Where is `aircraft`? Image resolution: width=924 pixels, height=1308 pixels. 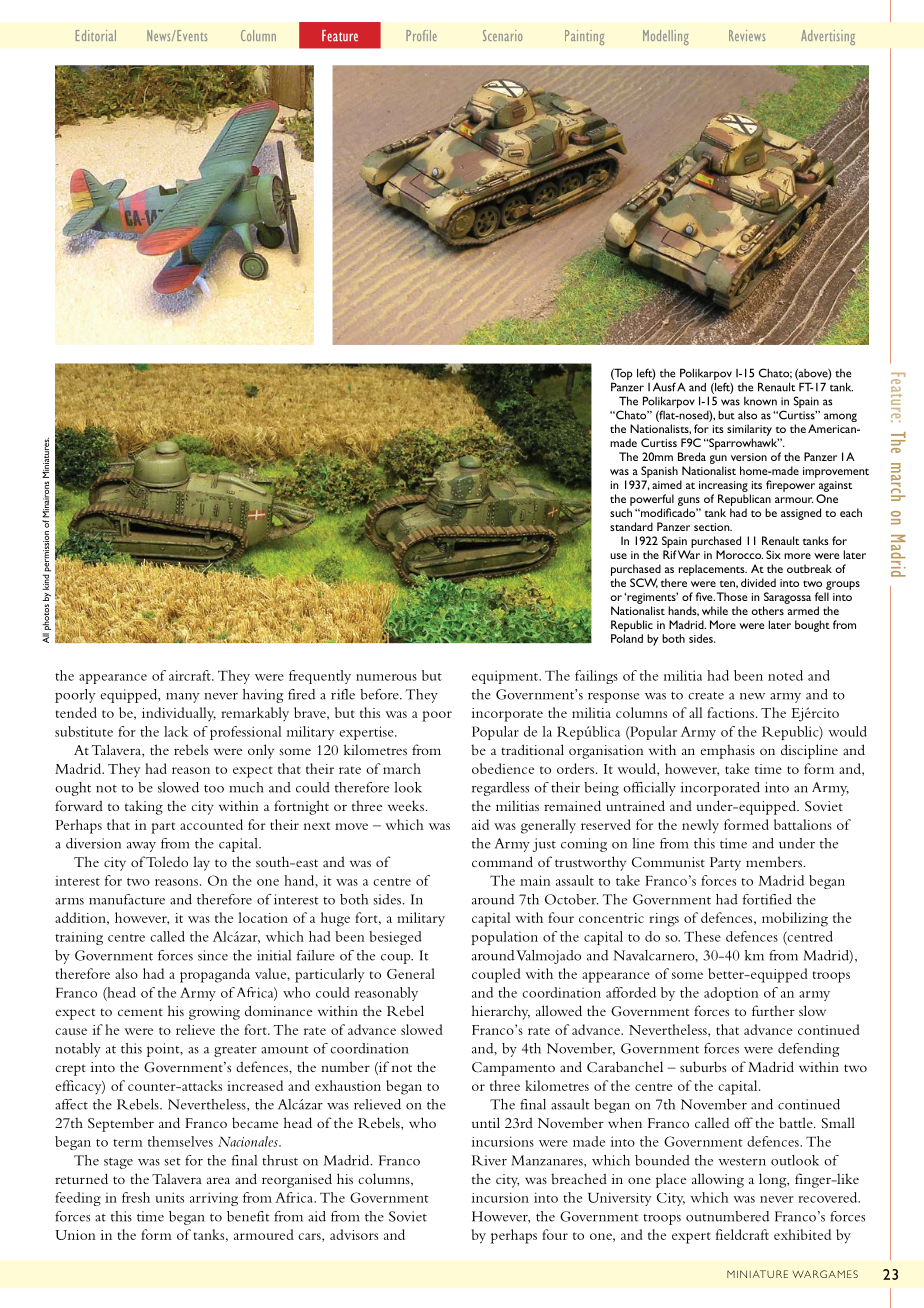 aircraft is located at coordinates (191, 675).
